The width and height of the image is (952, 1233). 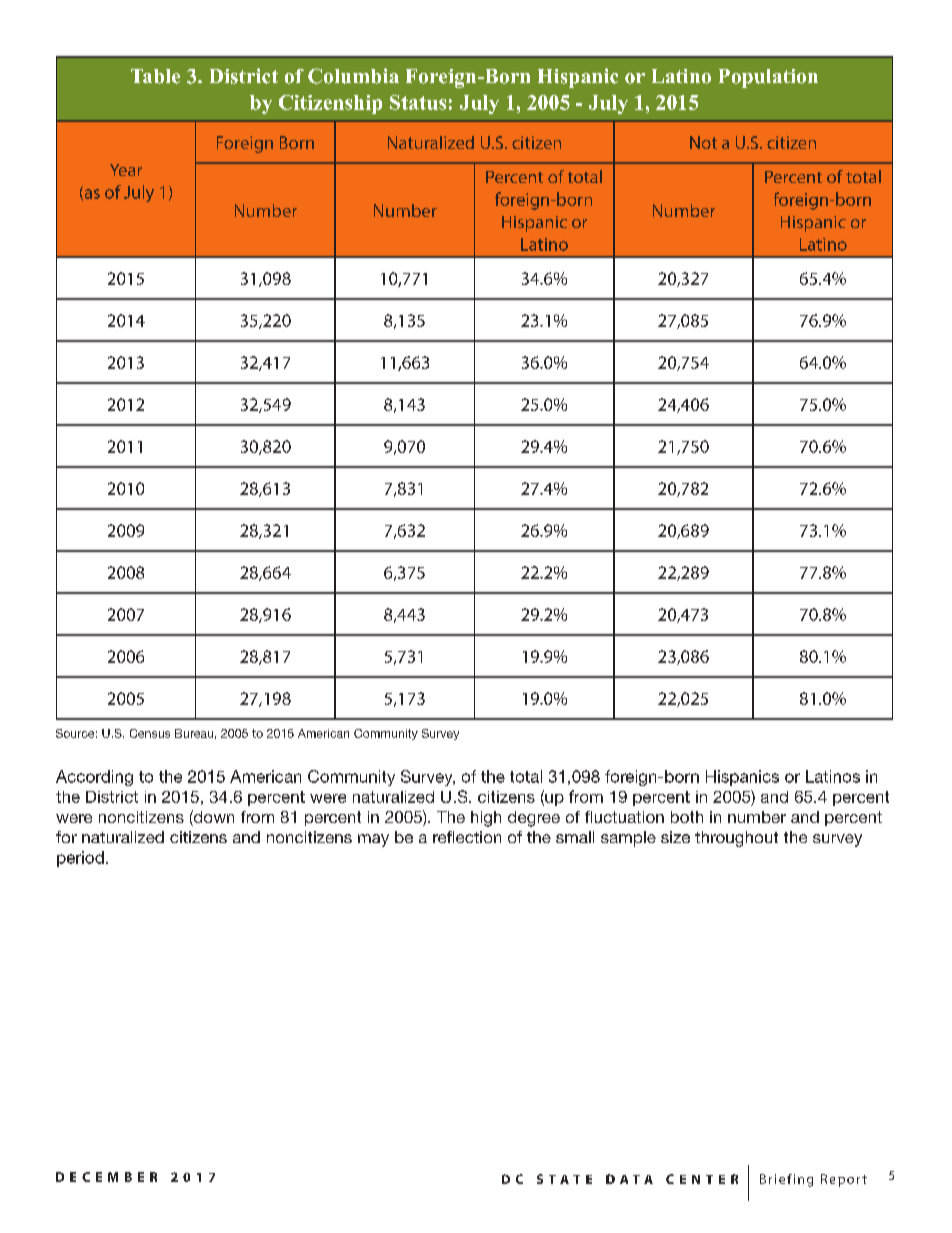 What do you see at coordinates (467, 837) in the image?
I see `reflection` at bounding box center [467, 837].
